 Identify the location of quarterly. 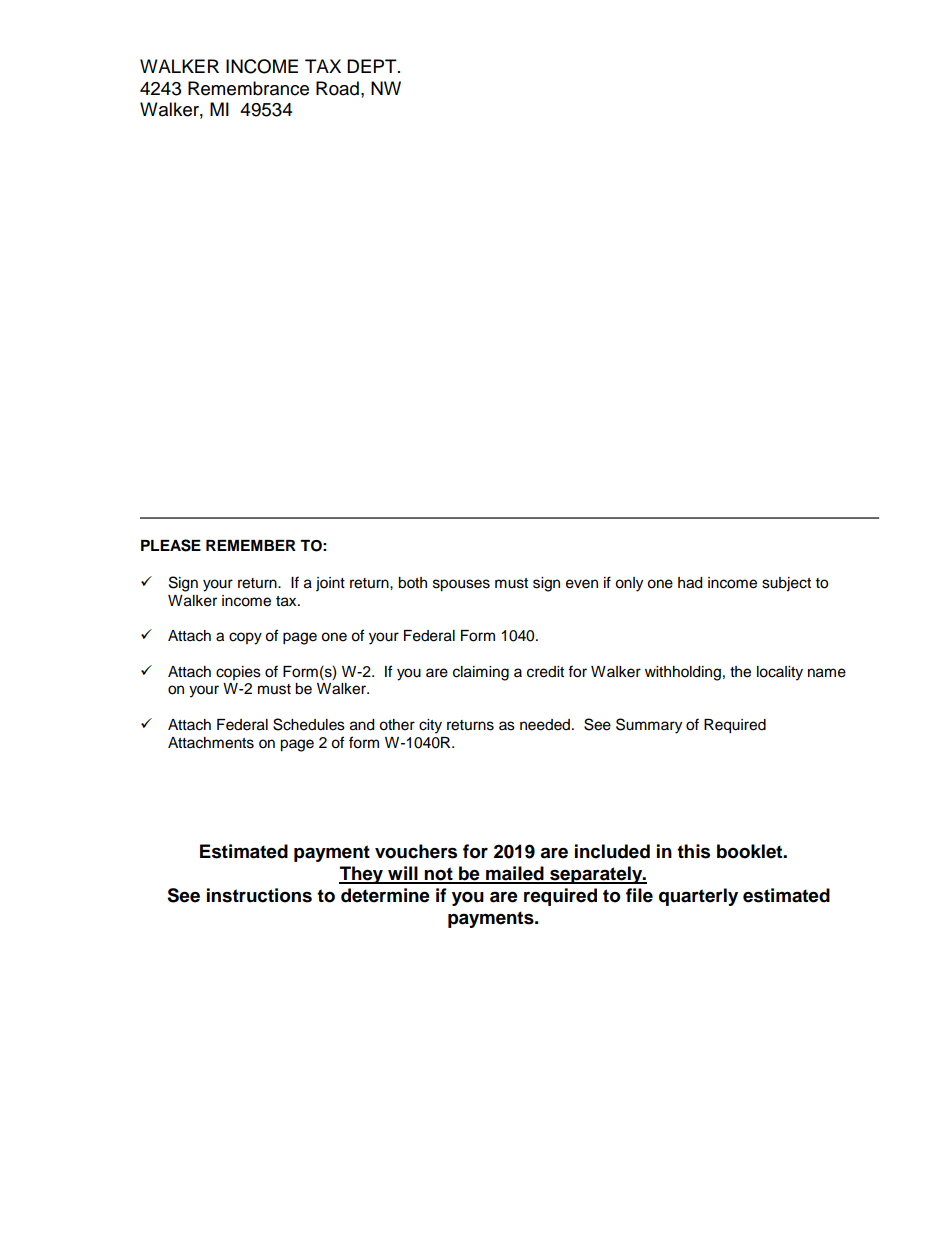
(698, 897).
